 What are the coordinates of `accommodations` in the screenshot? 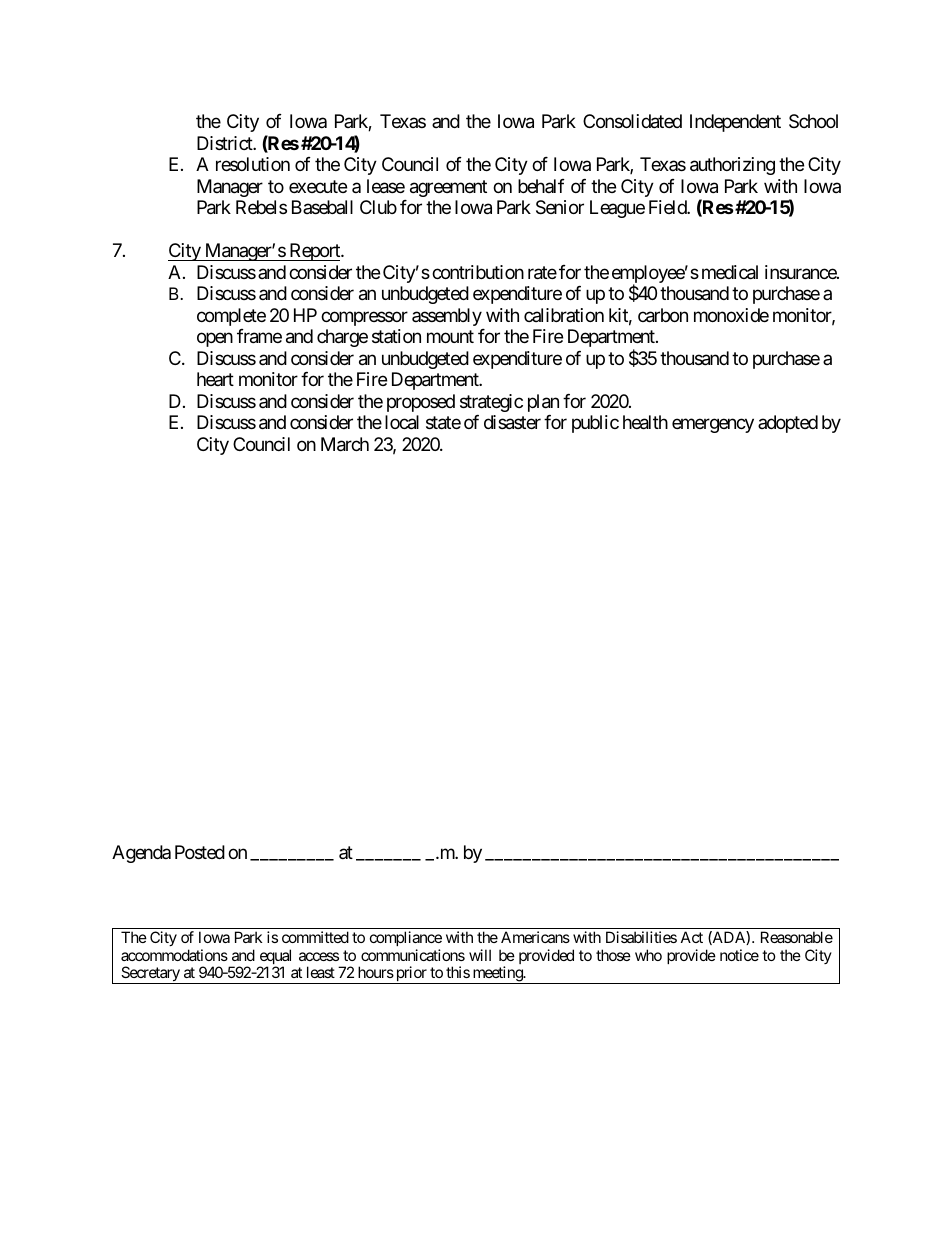 It's located at (174, 955).
